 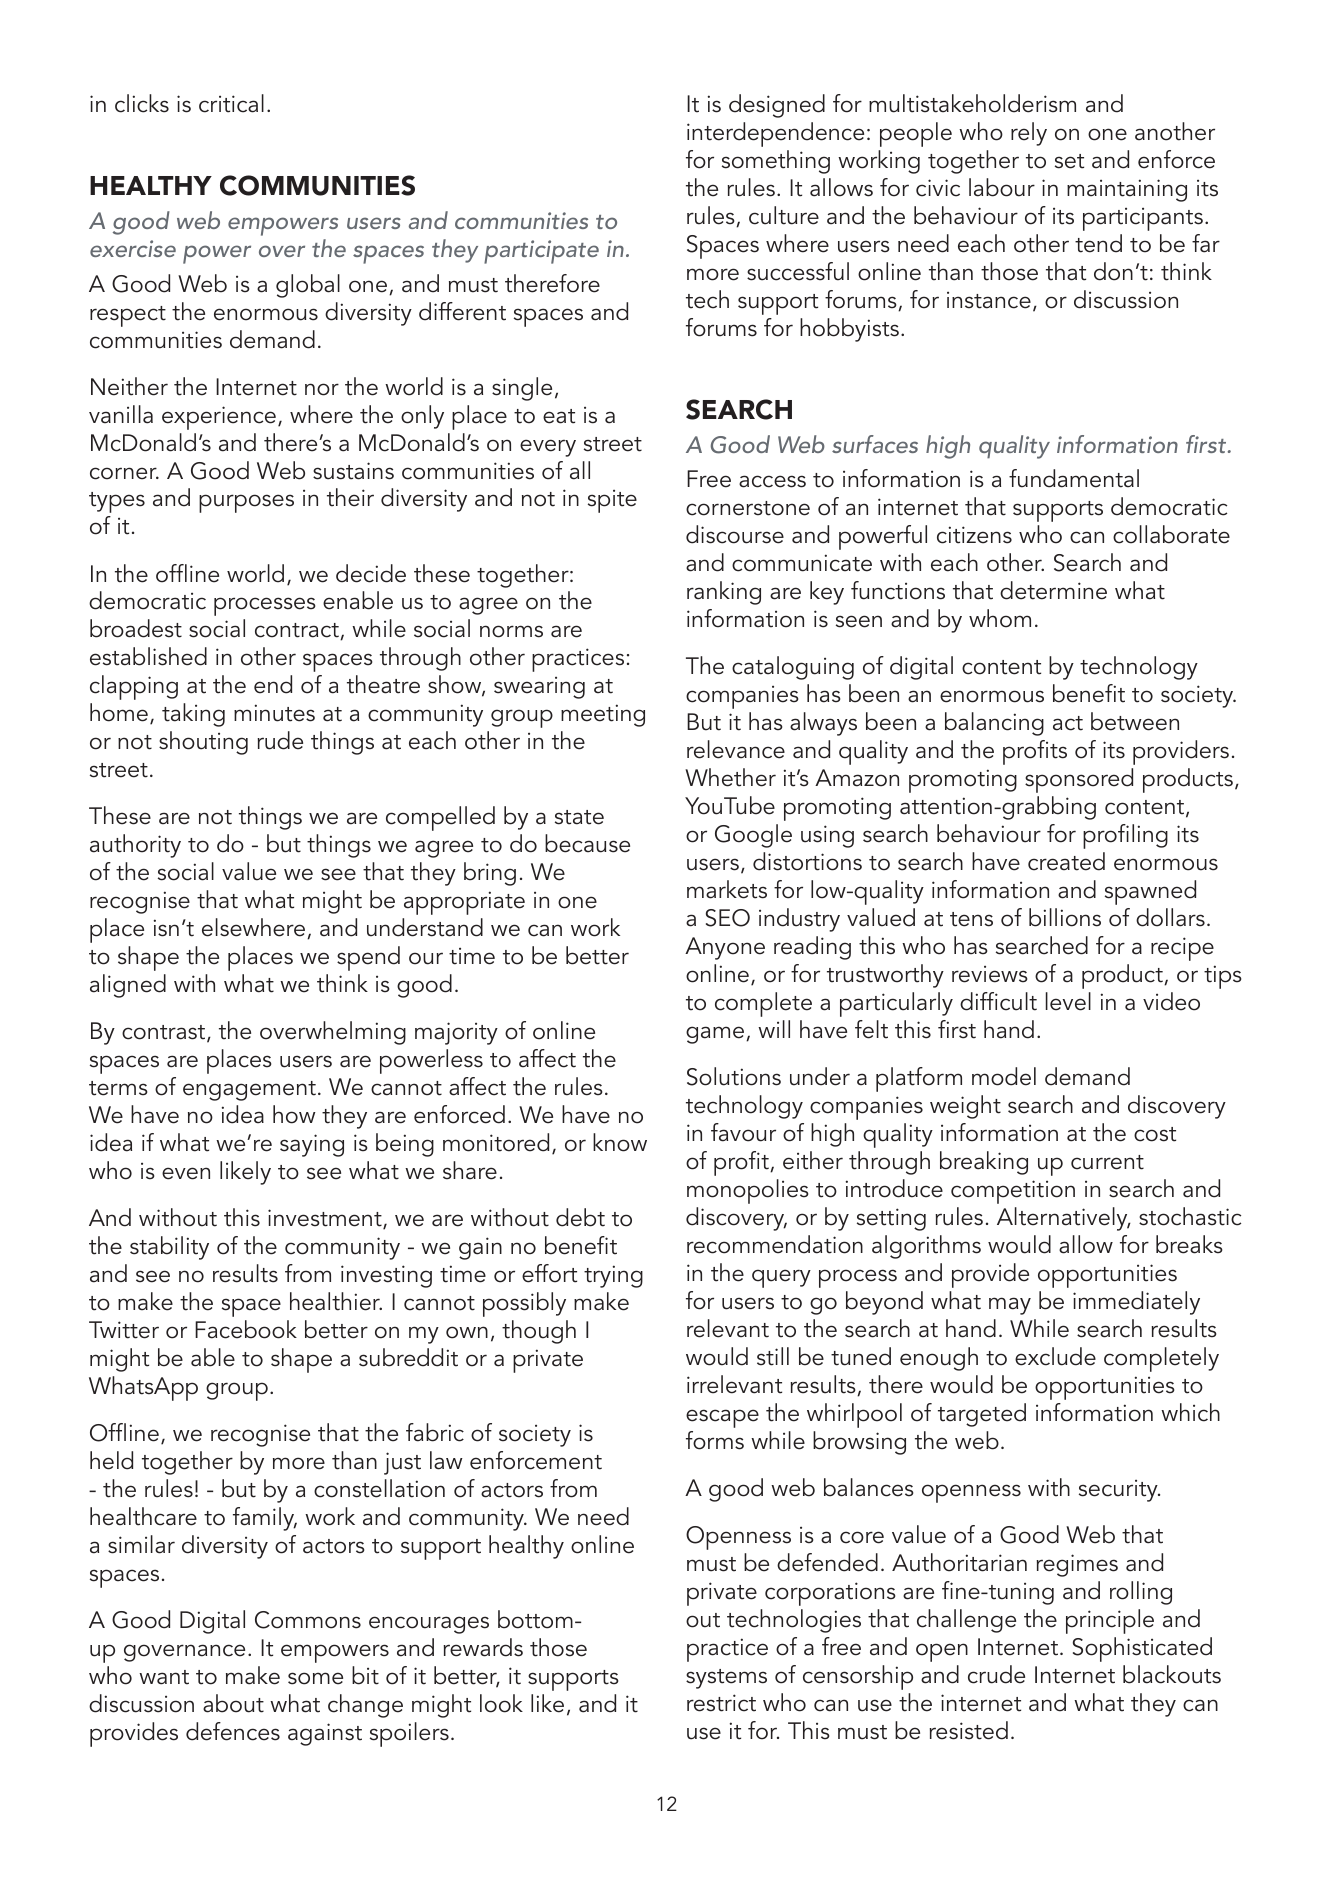 I want to click on about, so click(x=233, y=1703).
